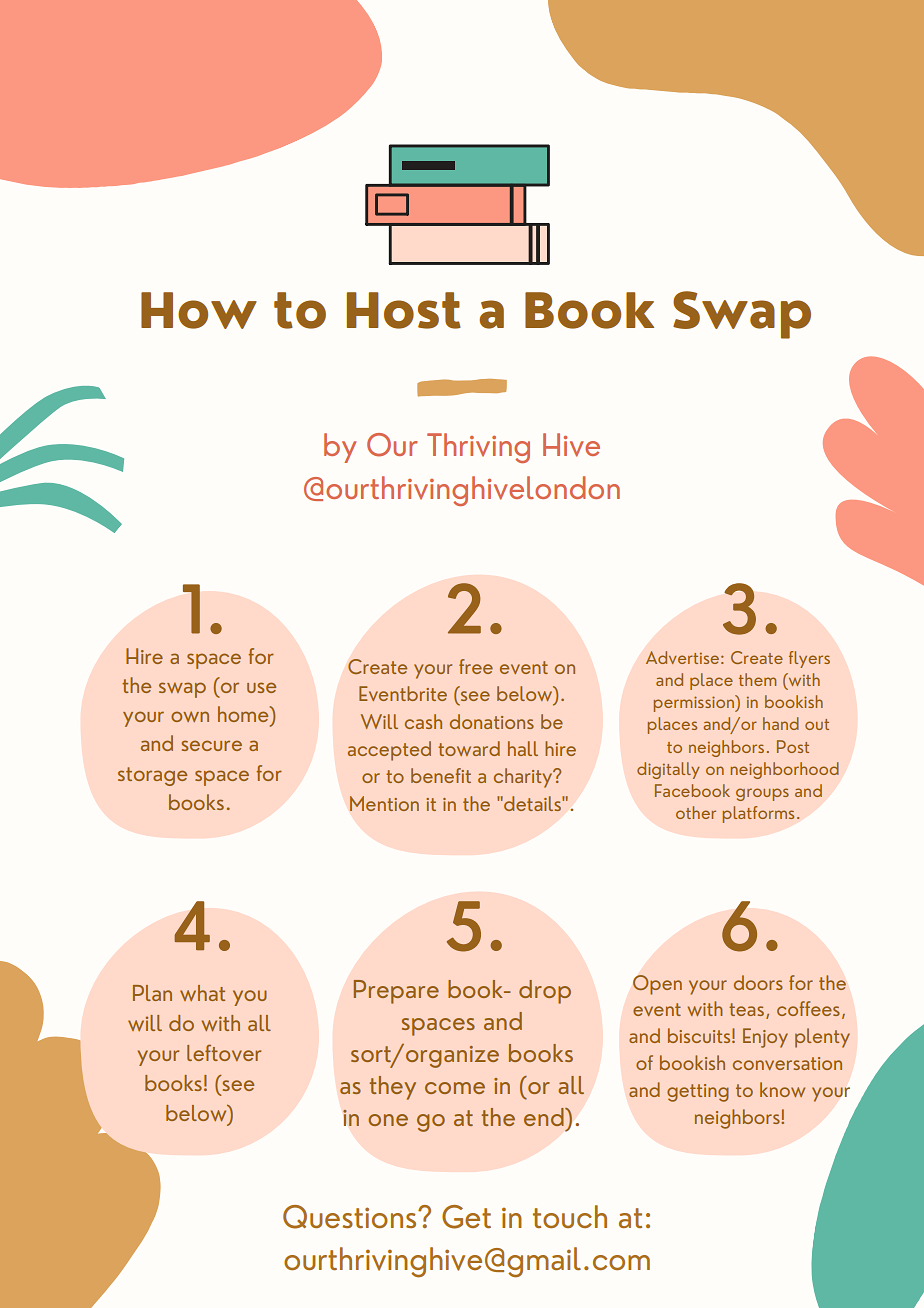 This screenshot has height=1308, width=924. What do you see at coordinates (199, 310) in the screenshot?
I see `How` at bounding box center [199, 310].
